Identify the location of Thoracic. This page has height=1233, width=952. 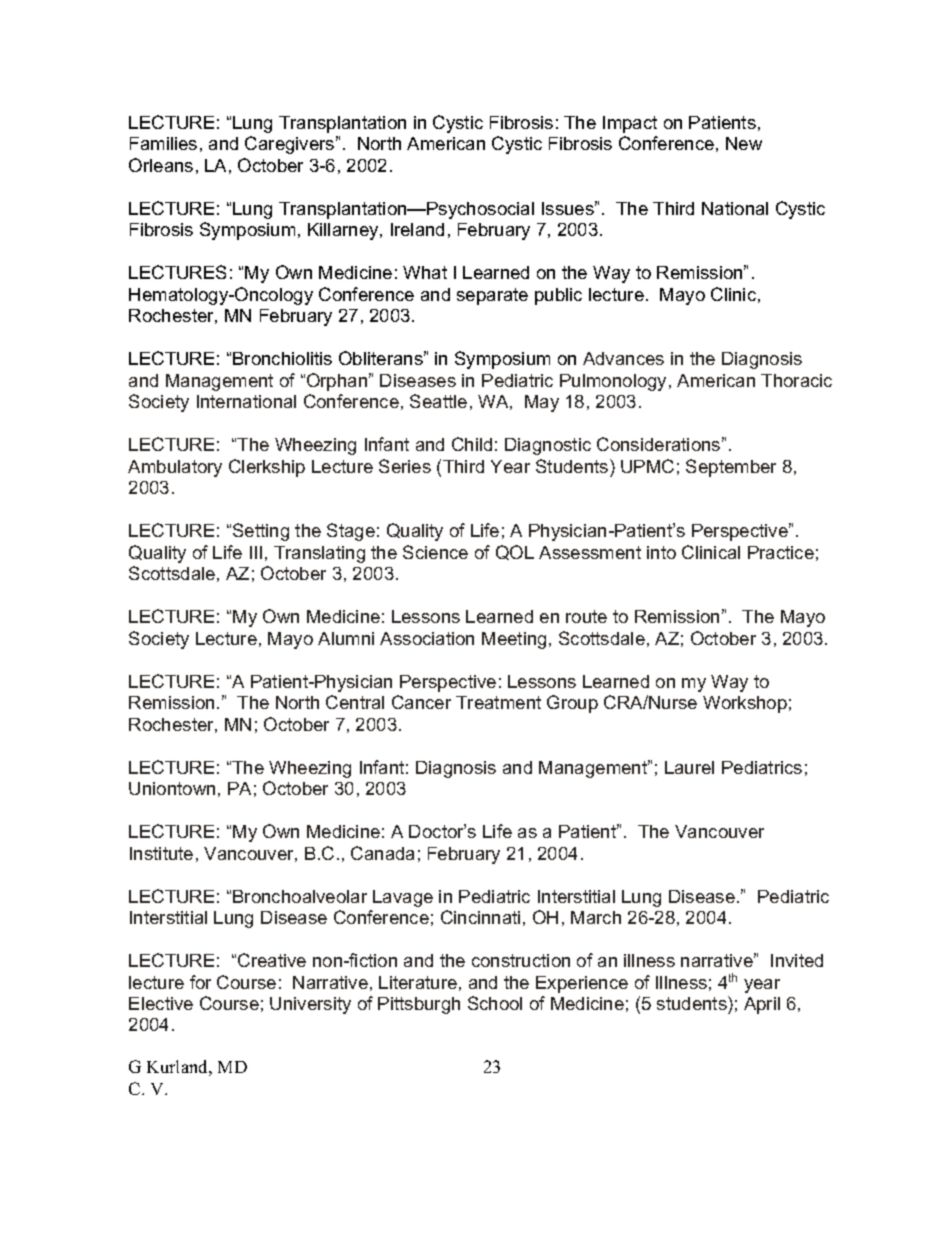
(796, 380).
